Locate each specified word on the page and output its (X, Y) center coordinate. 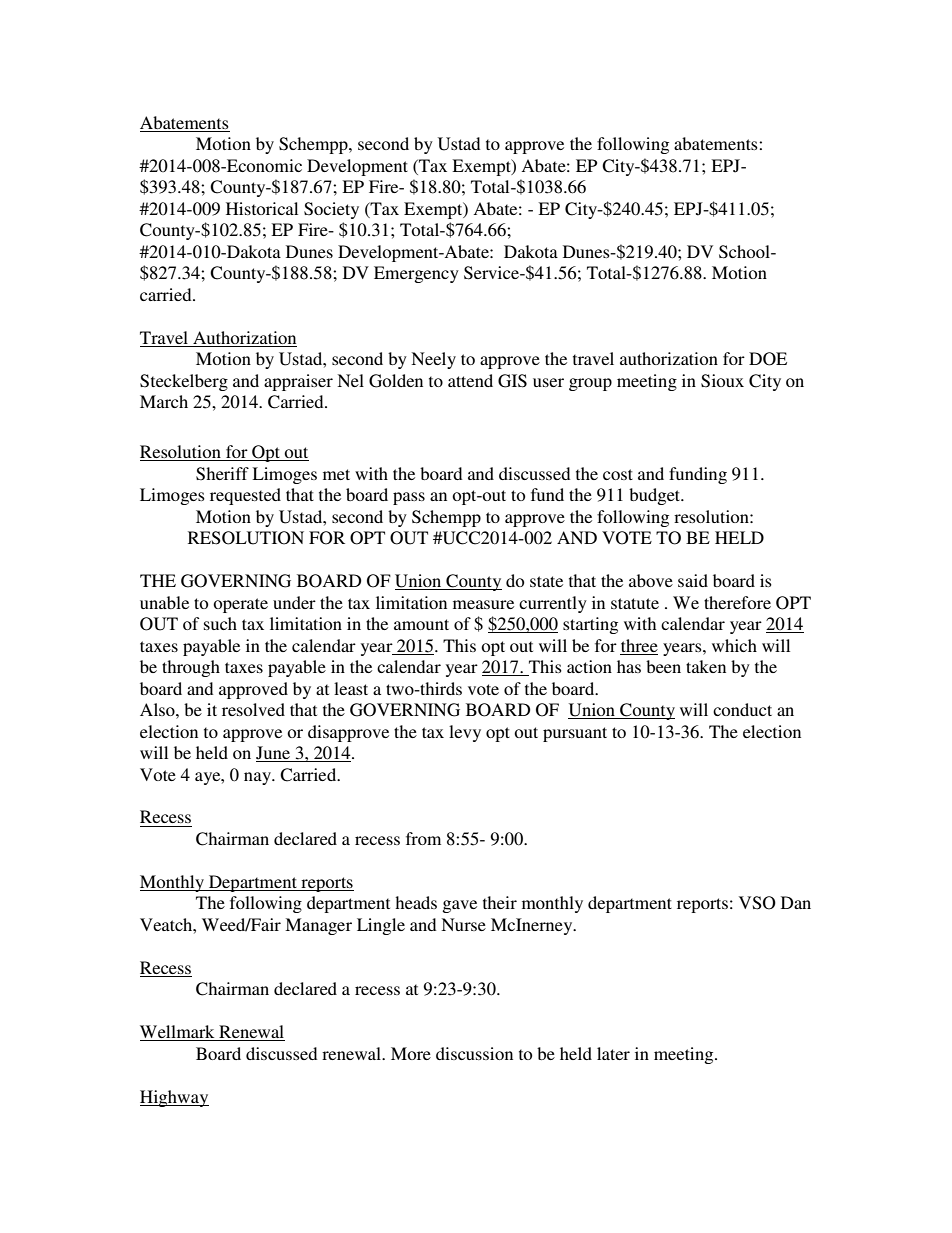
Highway (174, 1098)
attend (470, 380)
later (613, 1053)
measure (483, 604)
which (734, 645)
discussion (474, 1053)
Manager (318, 926)
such (220, 623)
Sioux (722, 381)
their (500, 902)
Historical (262, 208)
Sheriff (222, 474)
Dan (796, 902)
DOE (768, 359)
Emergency (416, 274)
